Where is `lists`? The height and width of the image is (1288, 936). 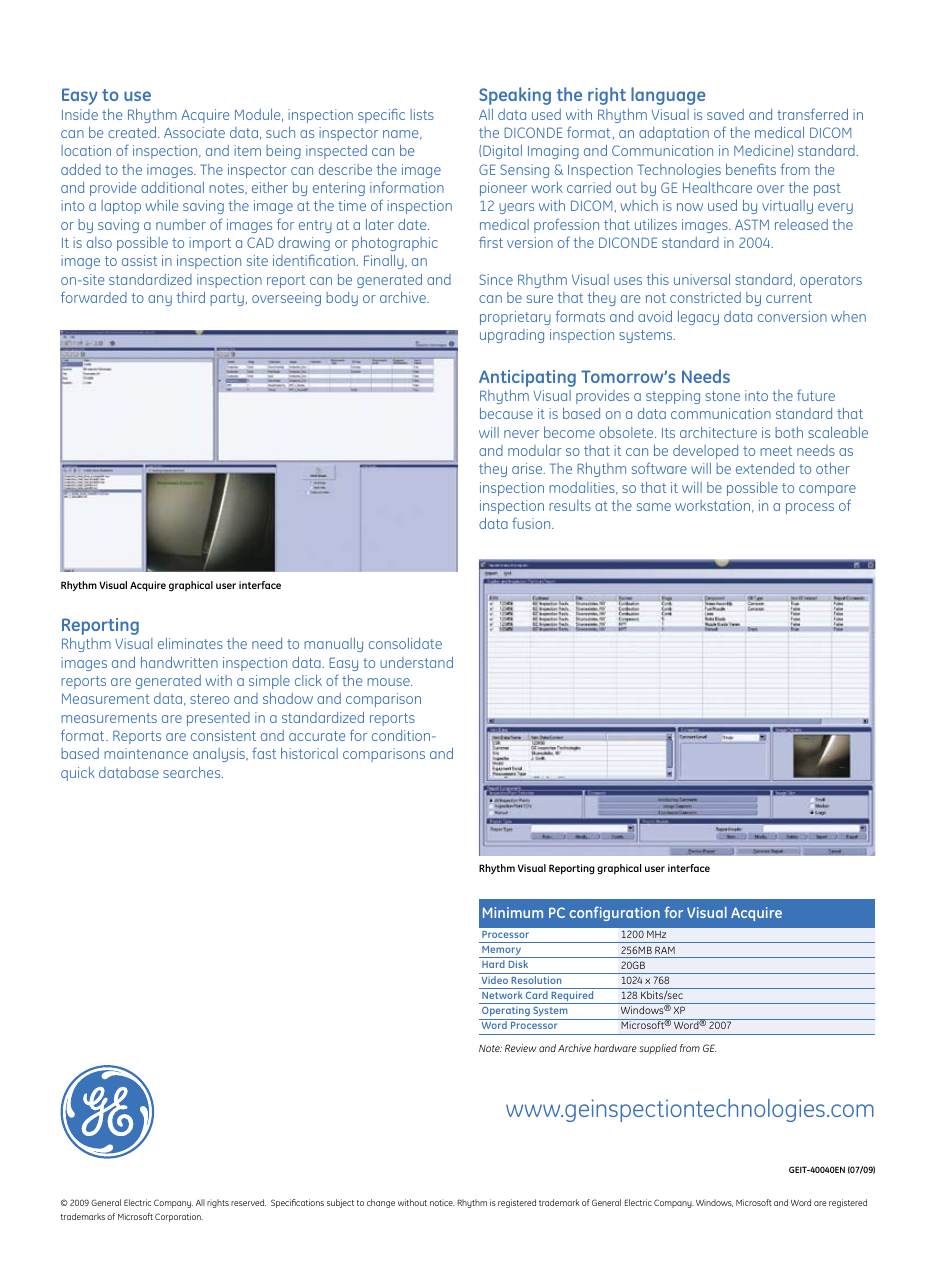 lists is located at coordinates (422, 114).
